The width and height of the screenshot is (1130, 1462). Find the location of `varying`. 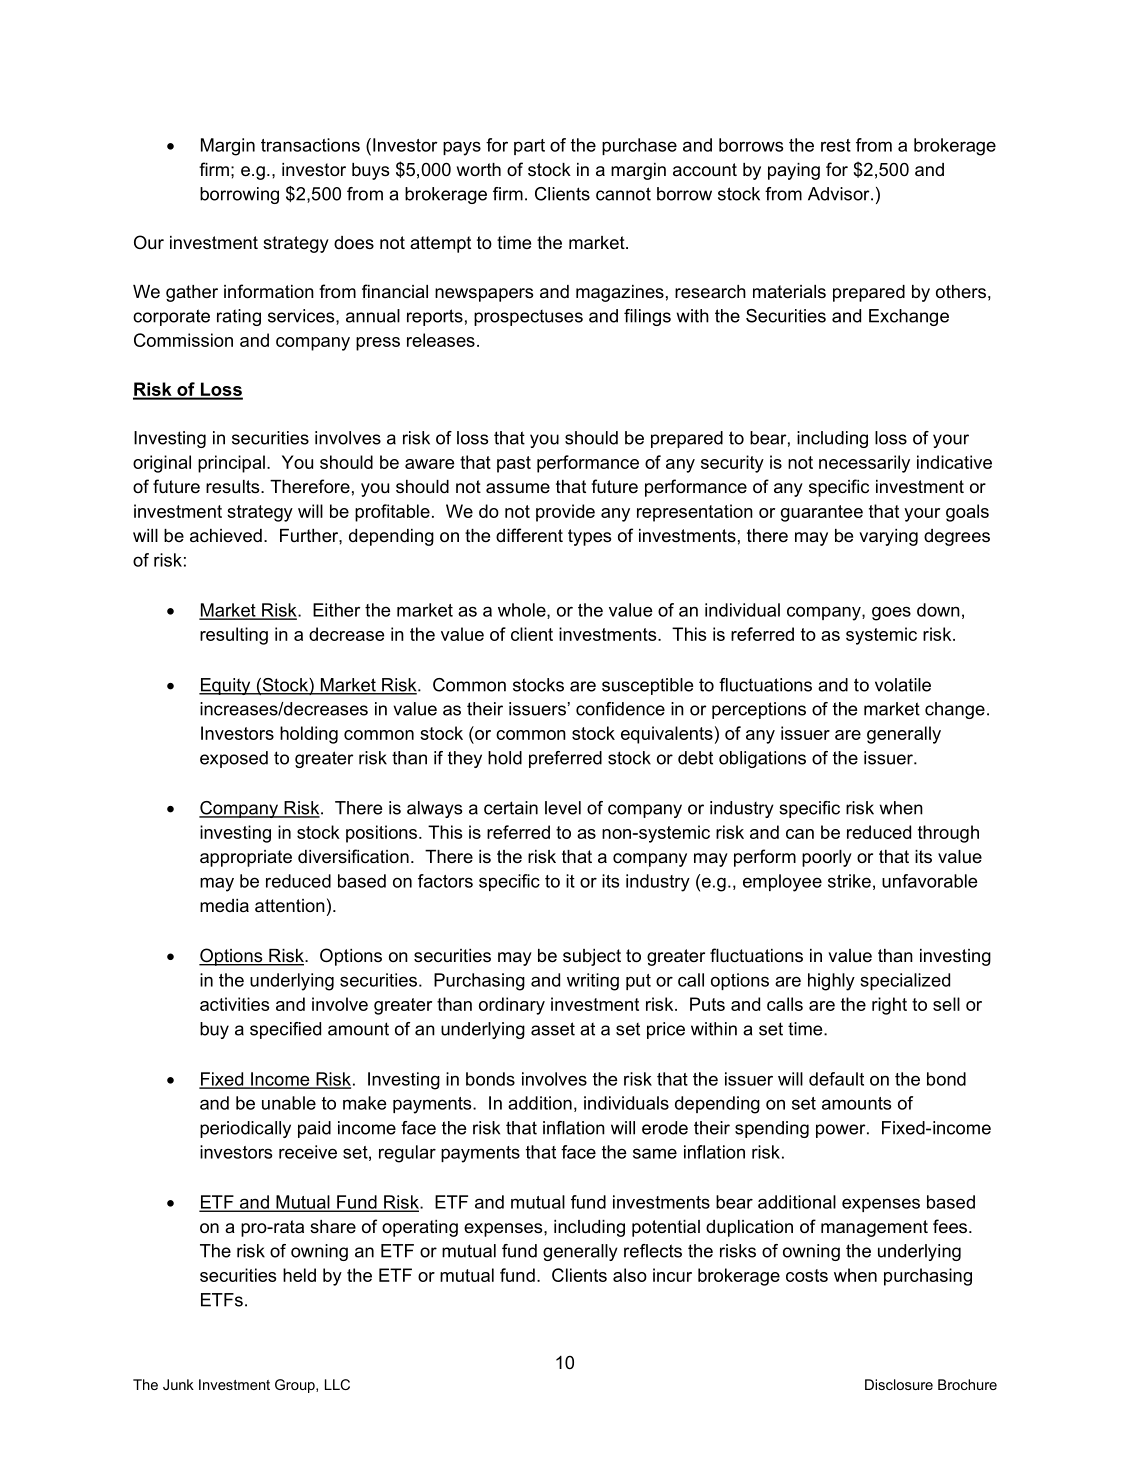

varying is located at coordinates (888, 537).
